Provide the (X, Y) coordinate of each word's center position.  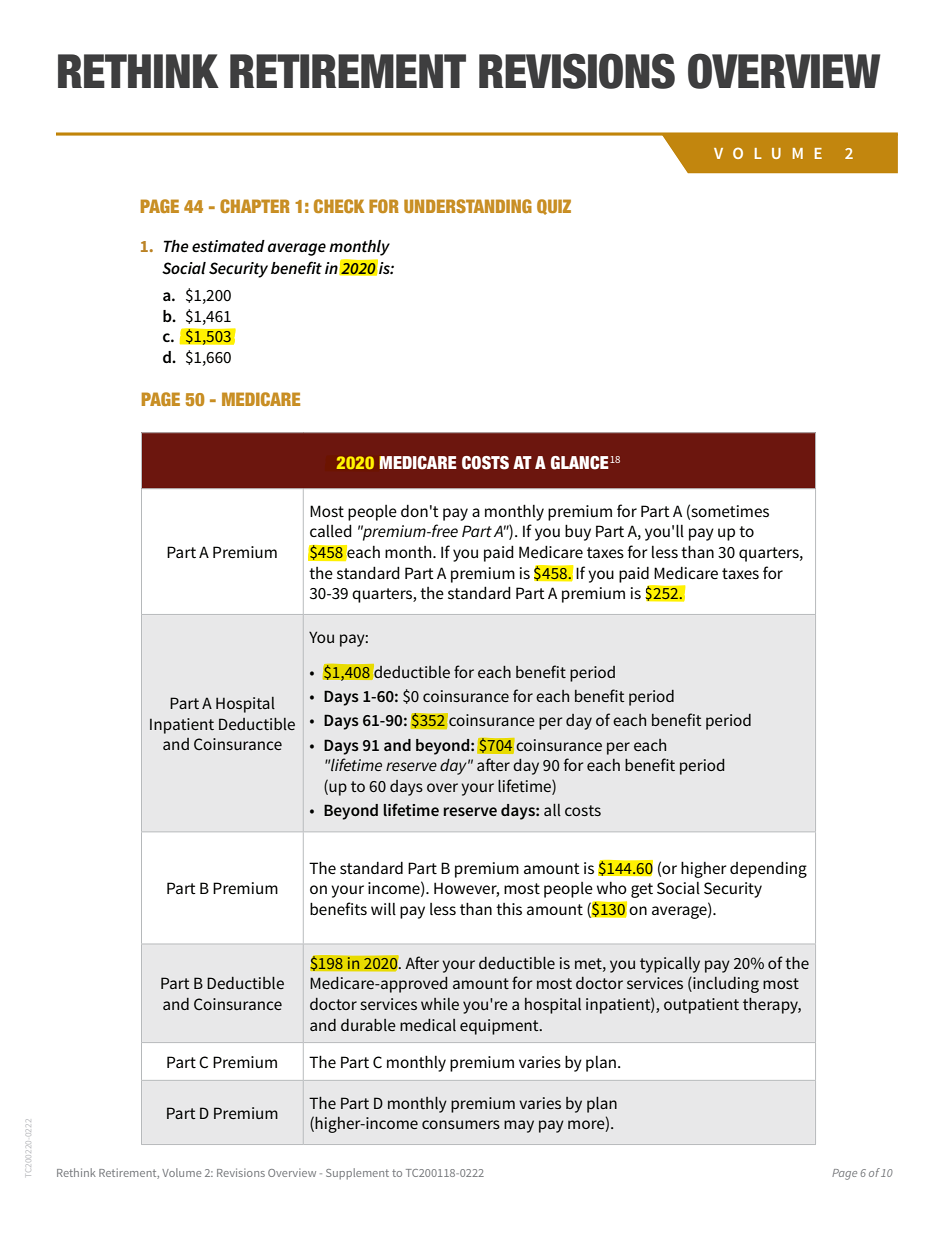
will (383, 909)
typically (670, 965)
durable (368, 1025)
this (509, 909)
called (331, 531)
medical (428, 1025)
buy (578, 533)
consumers (461, 1124)
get (642, 890)
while (440, 1004)
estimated (228, 246)
